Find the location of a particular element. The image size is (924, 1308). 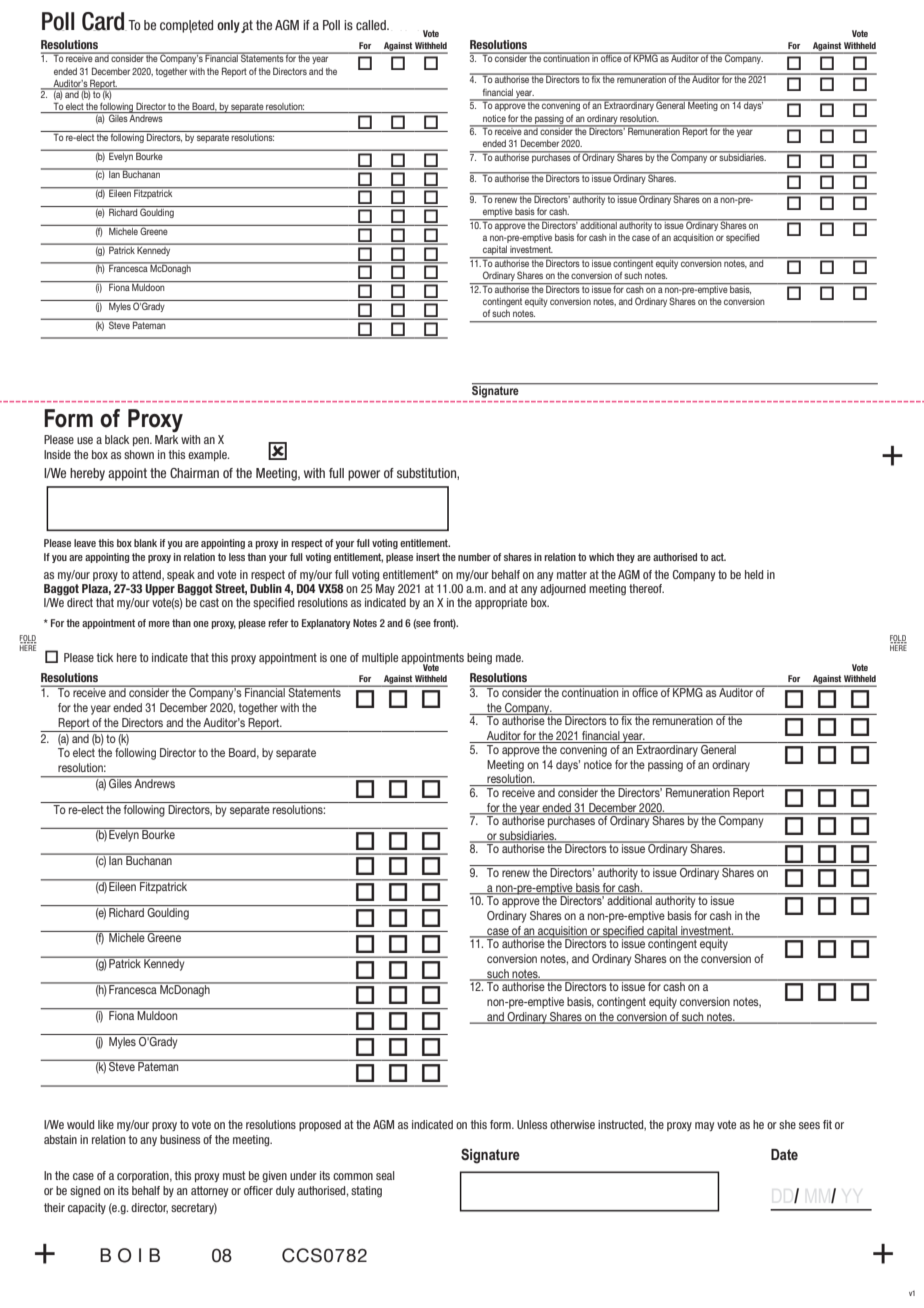

Date is located at coordinates (784, 1154).
